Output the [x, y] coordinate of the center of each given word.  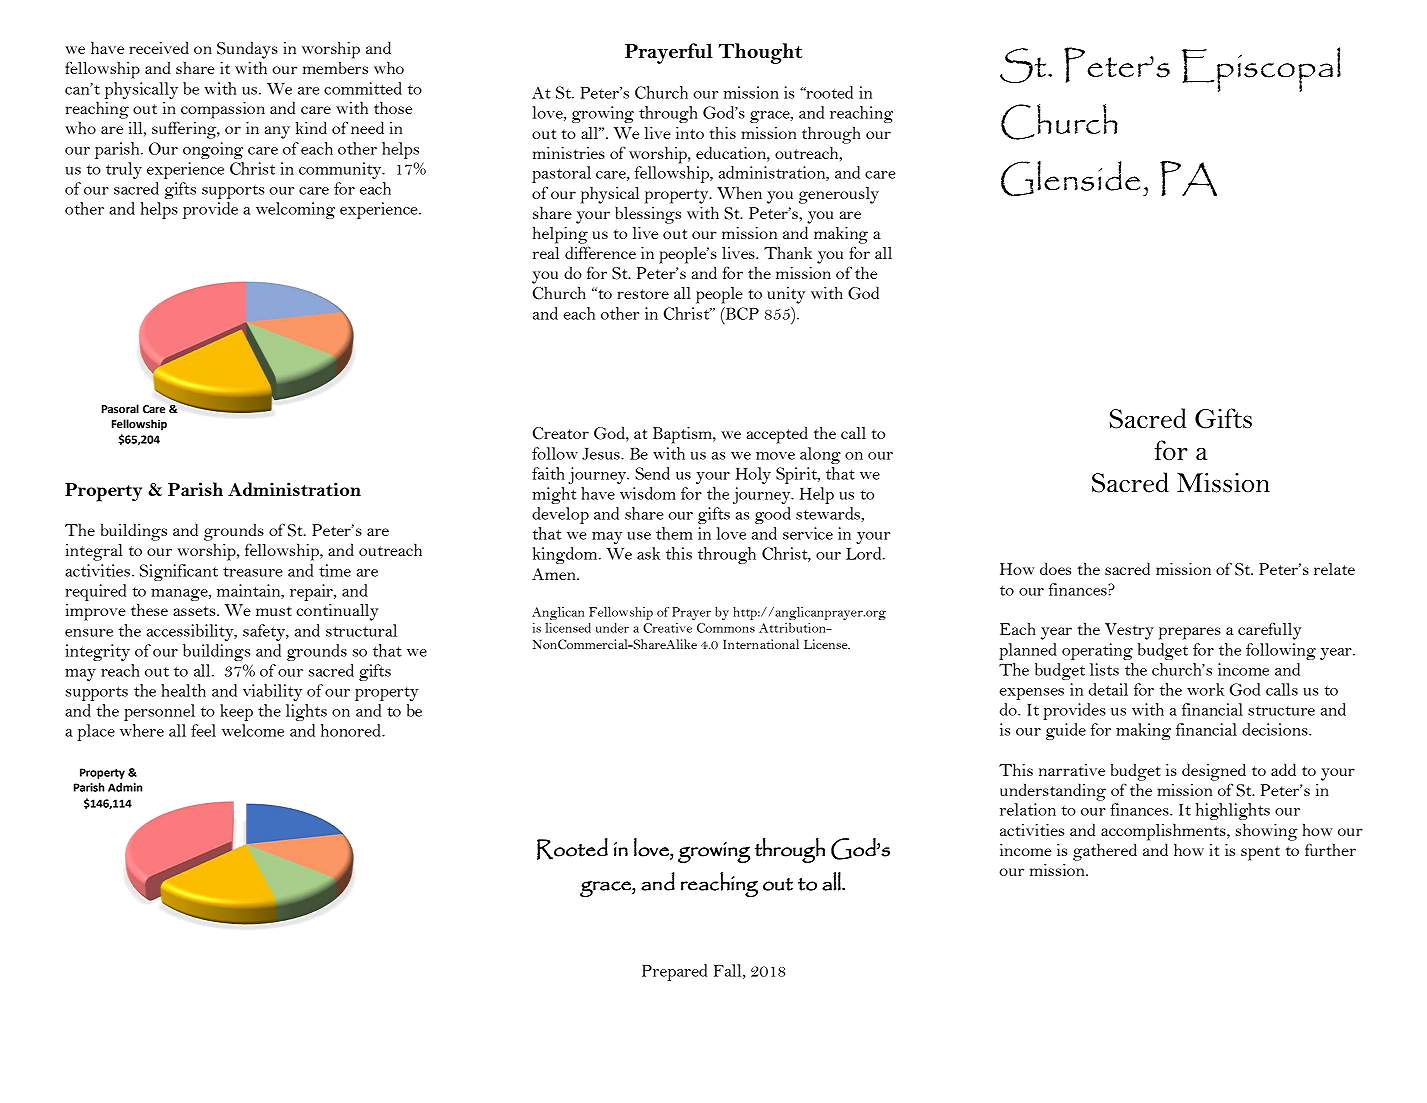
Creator [561, 433]
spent [1260, 853]
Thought [760, 53]
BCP [741, 313]
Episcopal [1261, 69]
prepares [1190, 633]
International [761, 644]
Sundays [247, 50]
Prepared [674, 972]
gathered [1105, 852]
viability [272, 692]
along [820, 455]
